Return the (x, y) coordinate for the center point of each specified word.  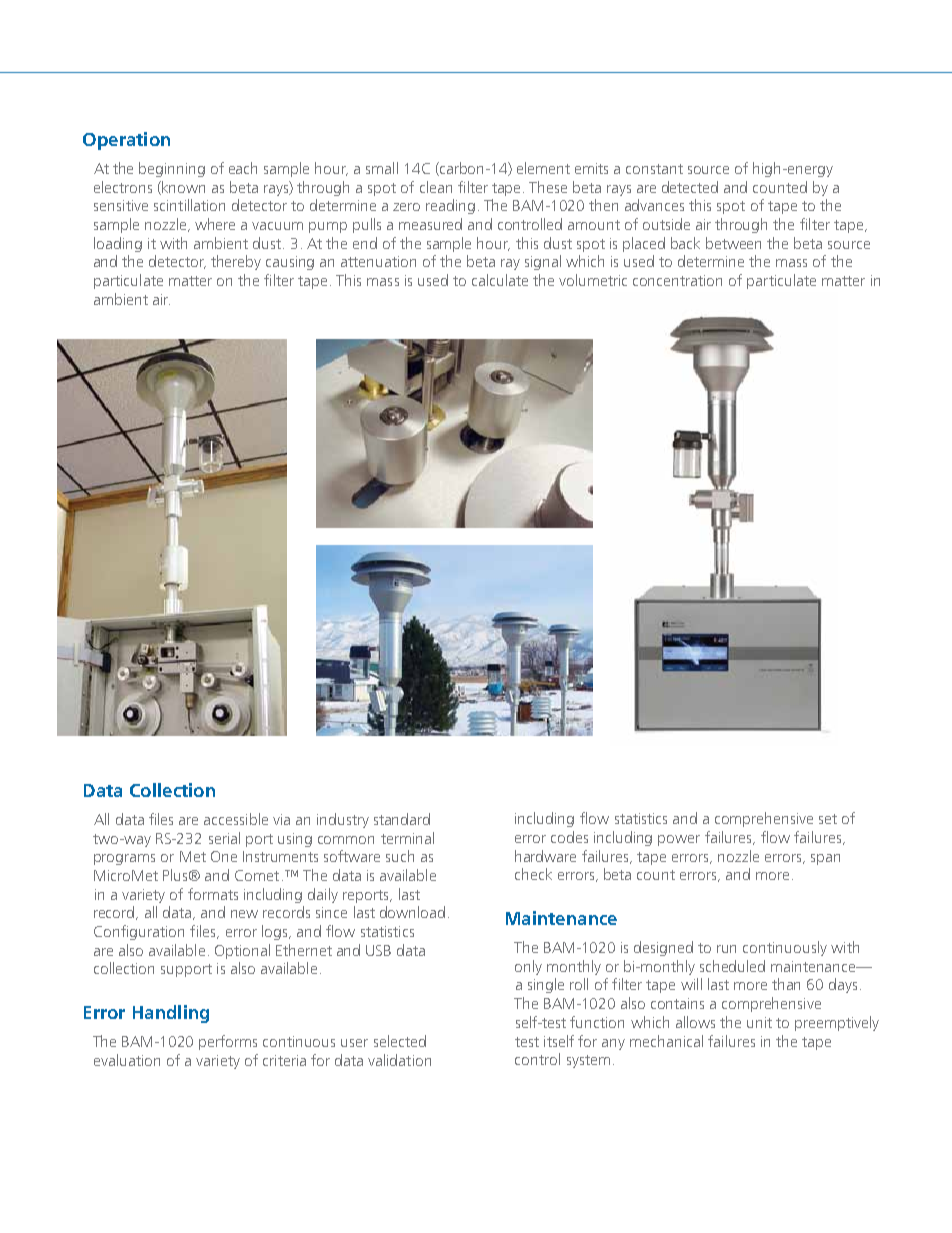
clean (436, 187)
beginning (172, 169)
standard (402, 819)
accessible (236, 819)
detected (690, 187)
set (828, 819)
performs (228, 1042)
